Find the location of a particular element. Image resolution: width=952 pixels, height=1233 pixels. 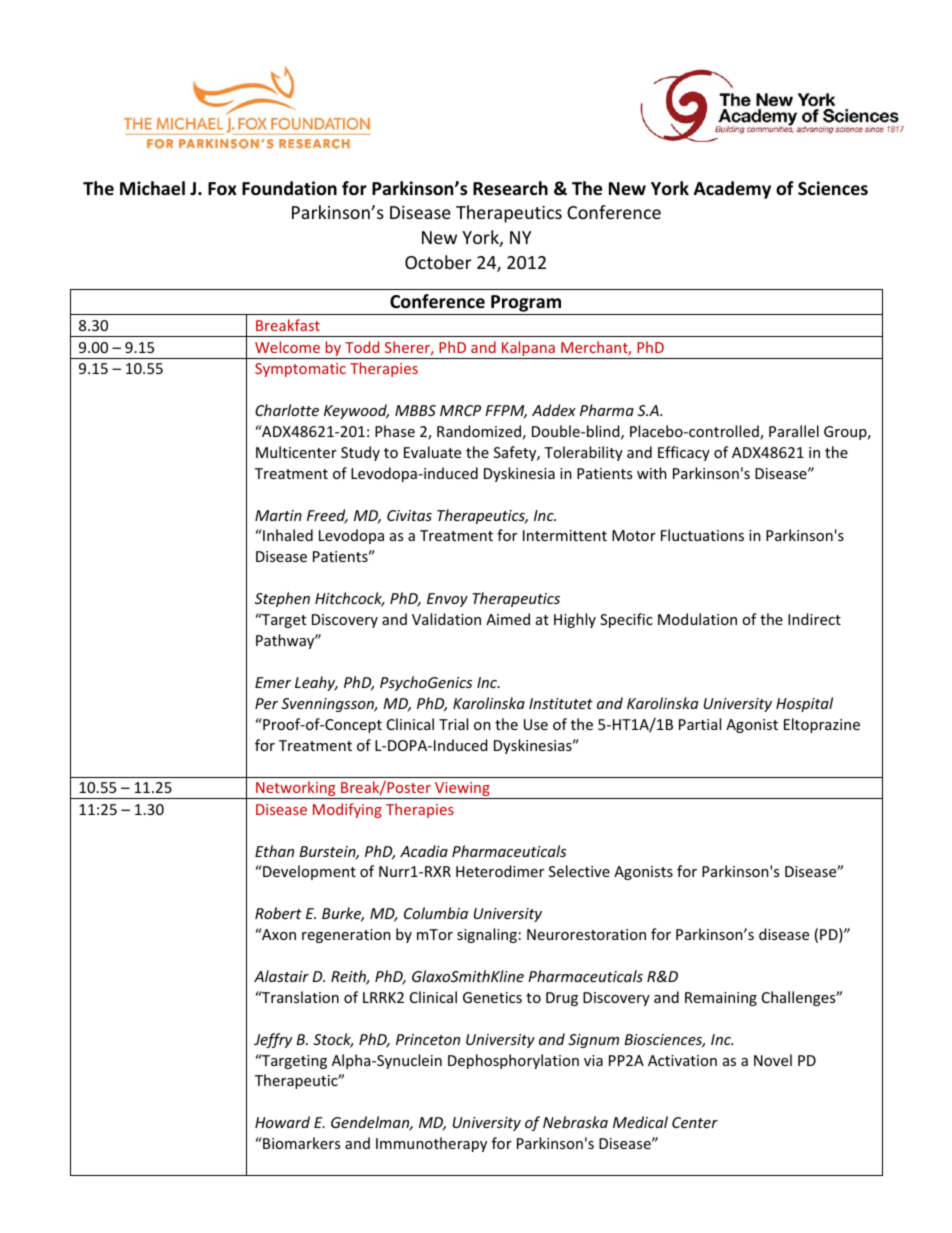

Immunotherapy is located at coordinates (431, 1144).
